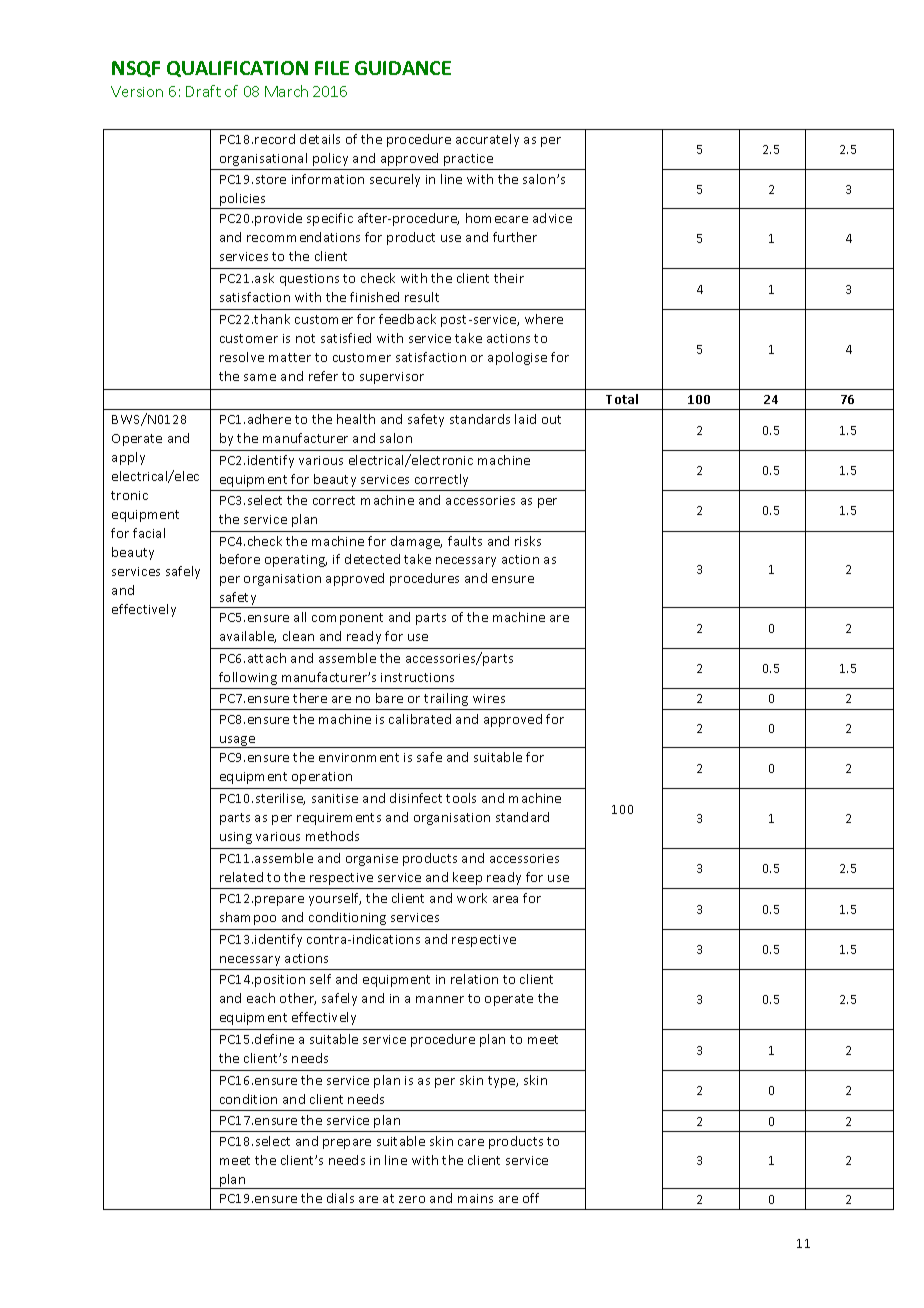 Image resolution: width=924 pixels, height=1308 pixels. I want to click on GUIDANCE, so click(403, 68).
